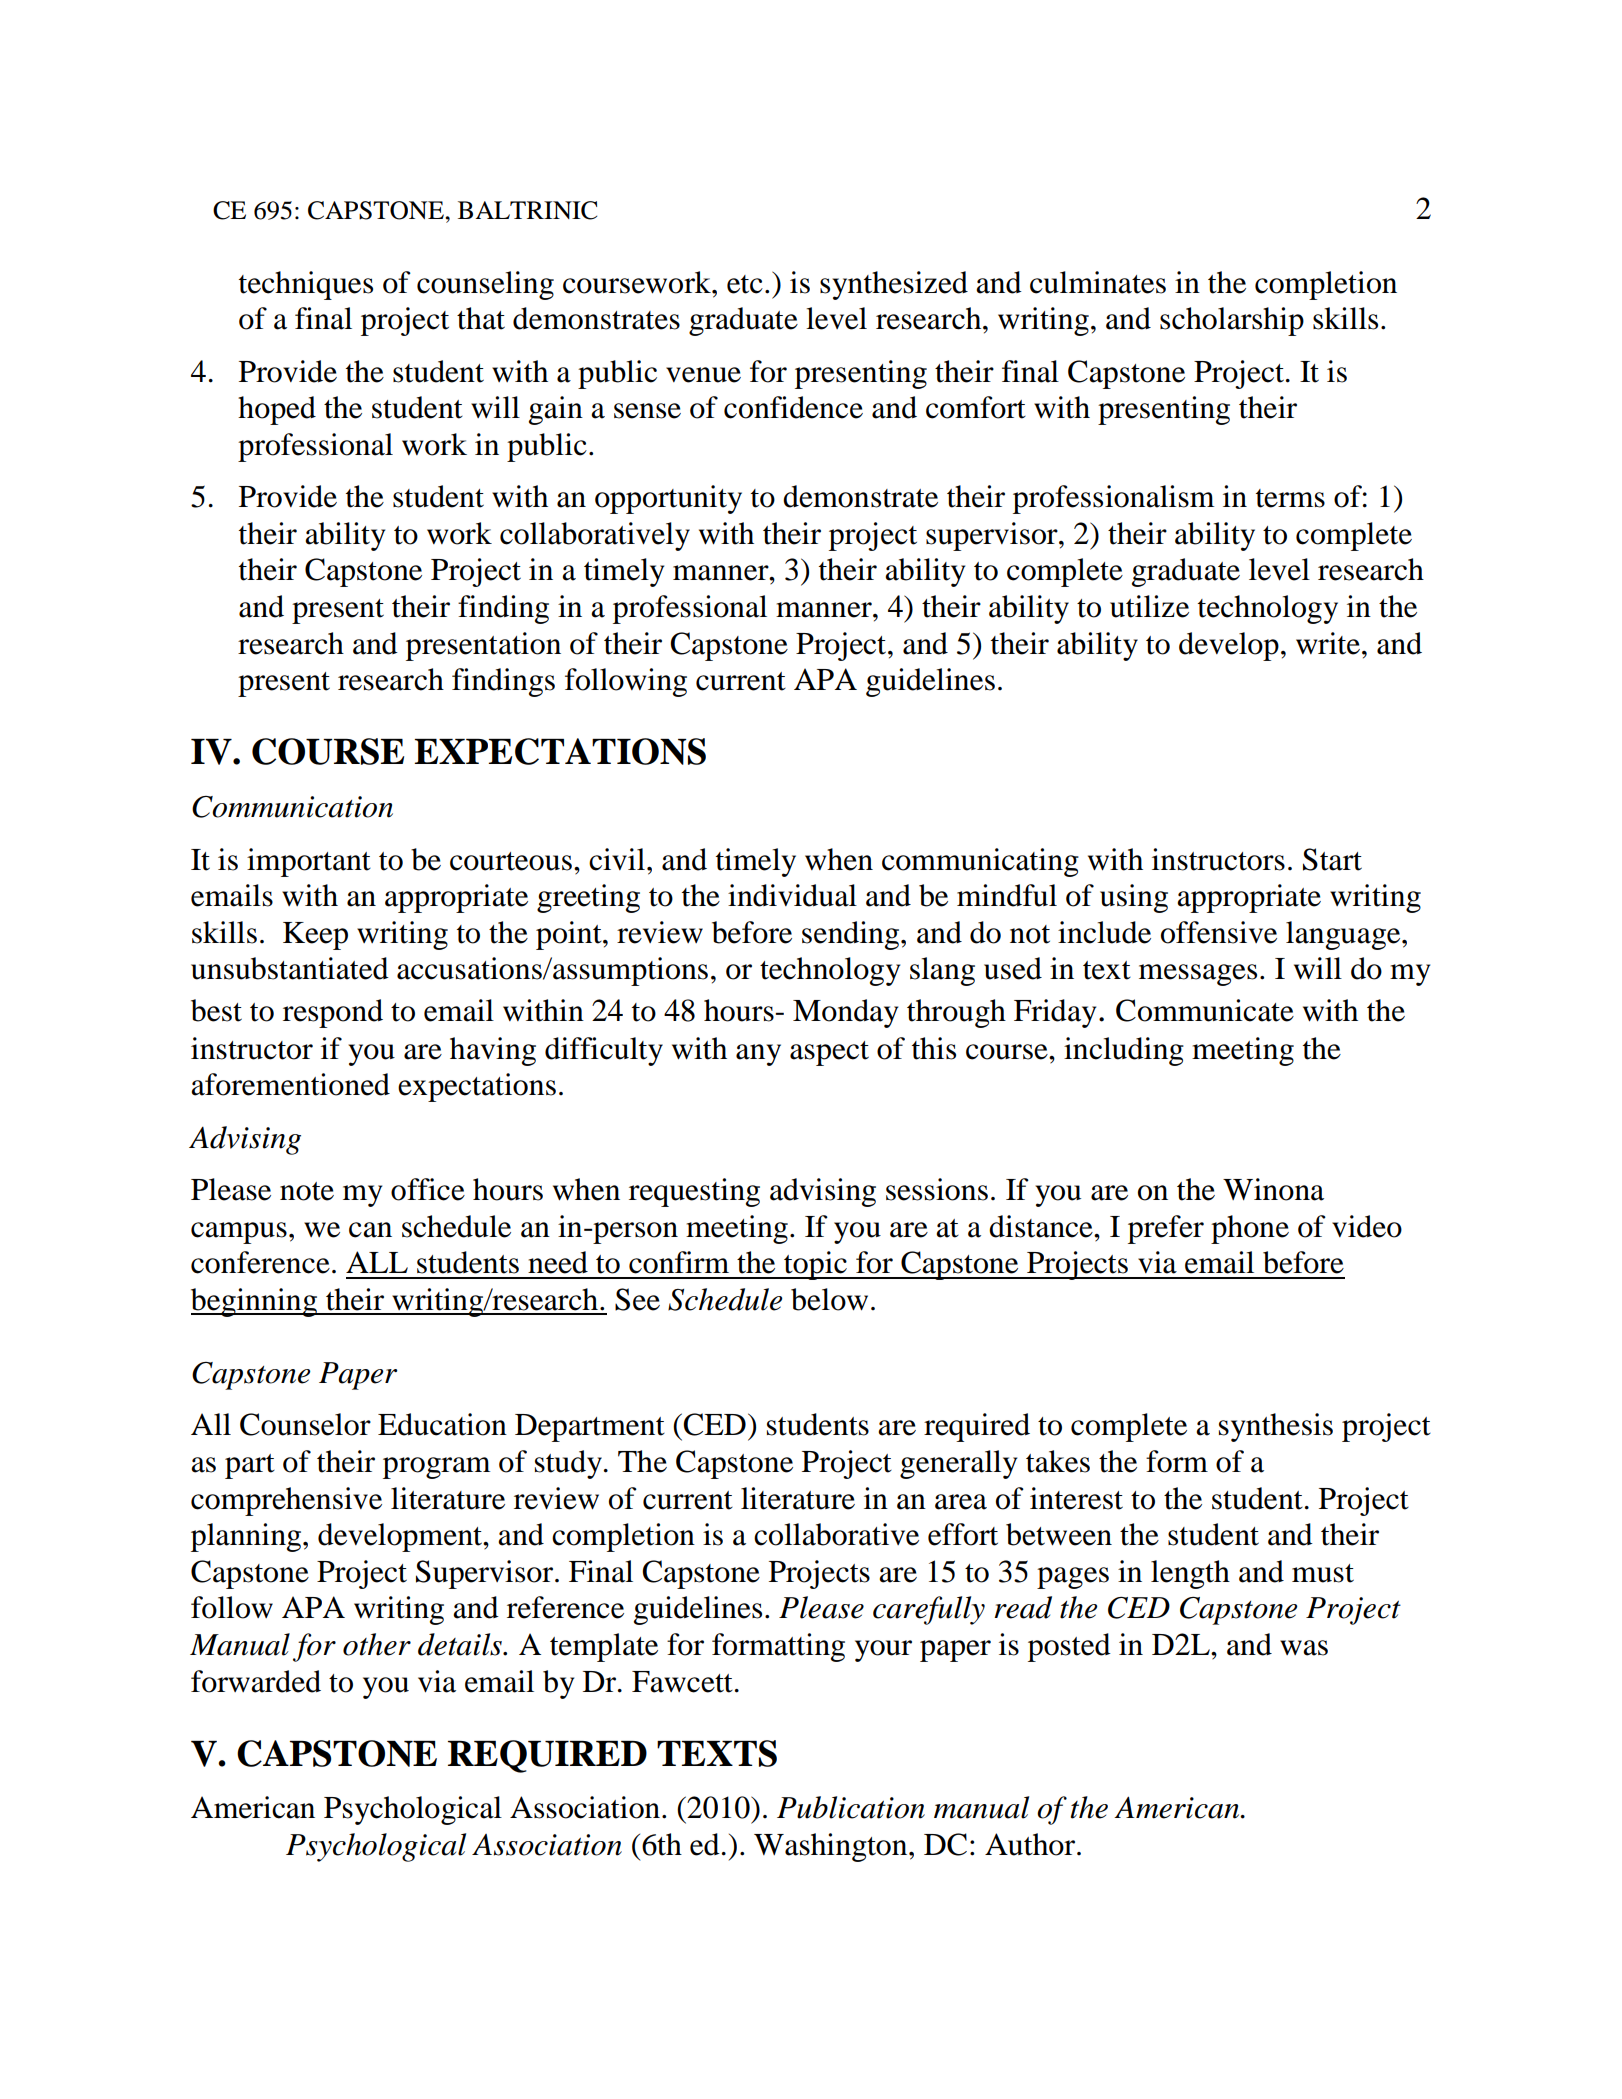 The image size is (1622, 2099). Describe the element at coordinates (758, 1055) in the document. I see `any` at that location.
